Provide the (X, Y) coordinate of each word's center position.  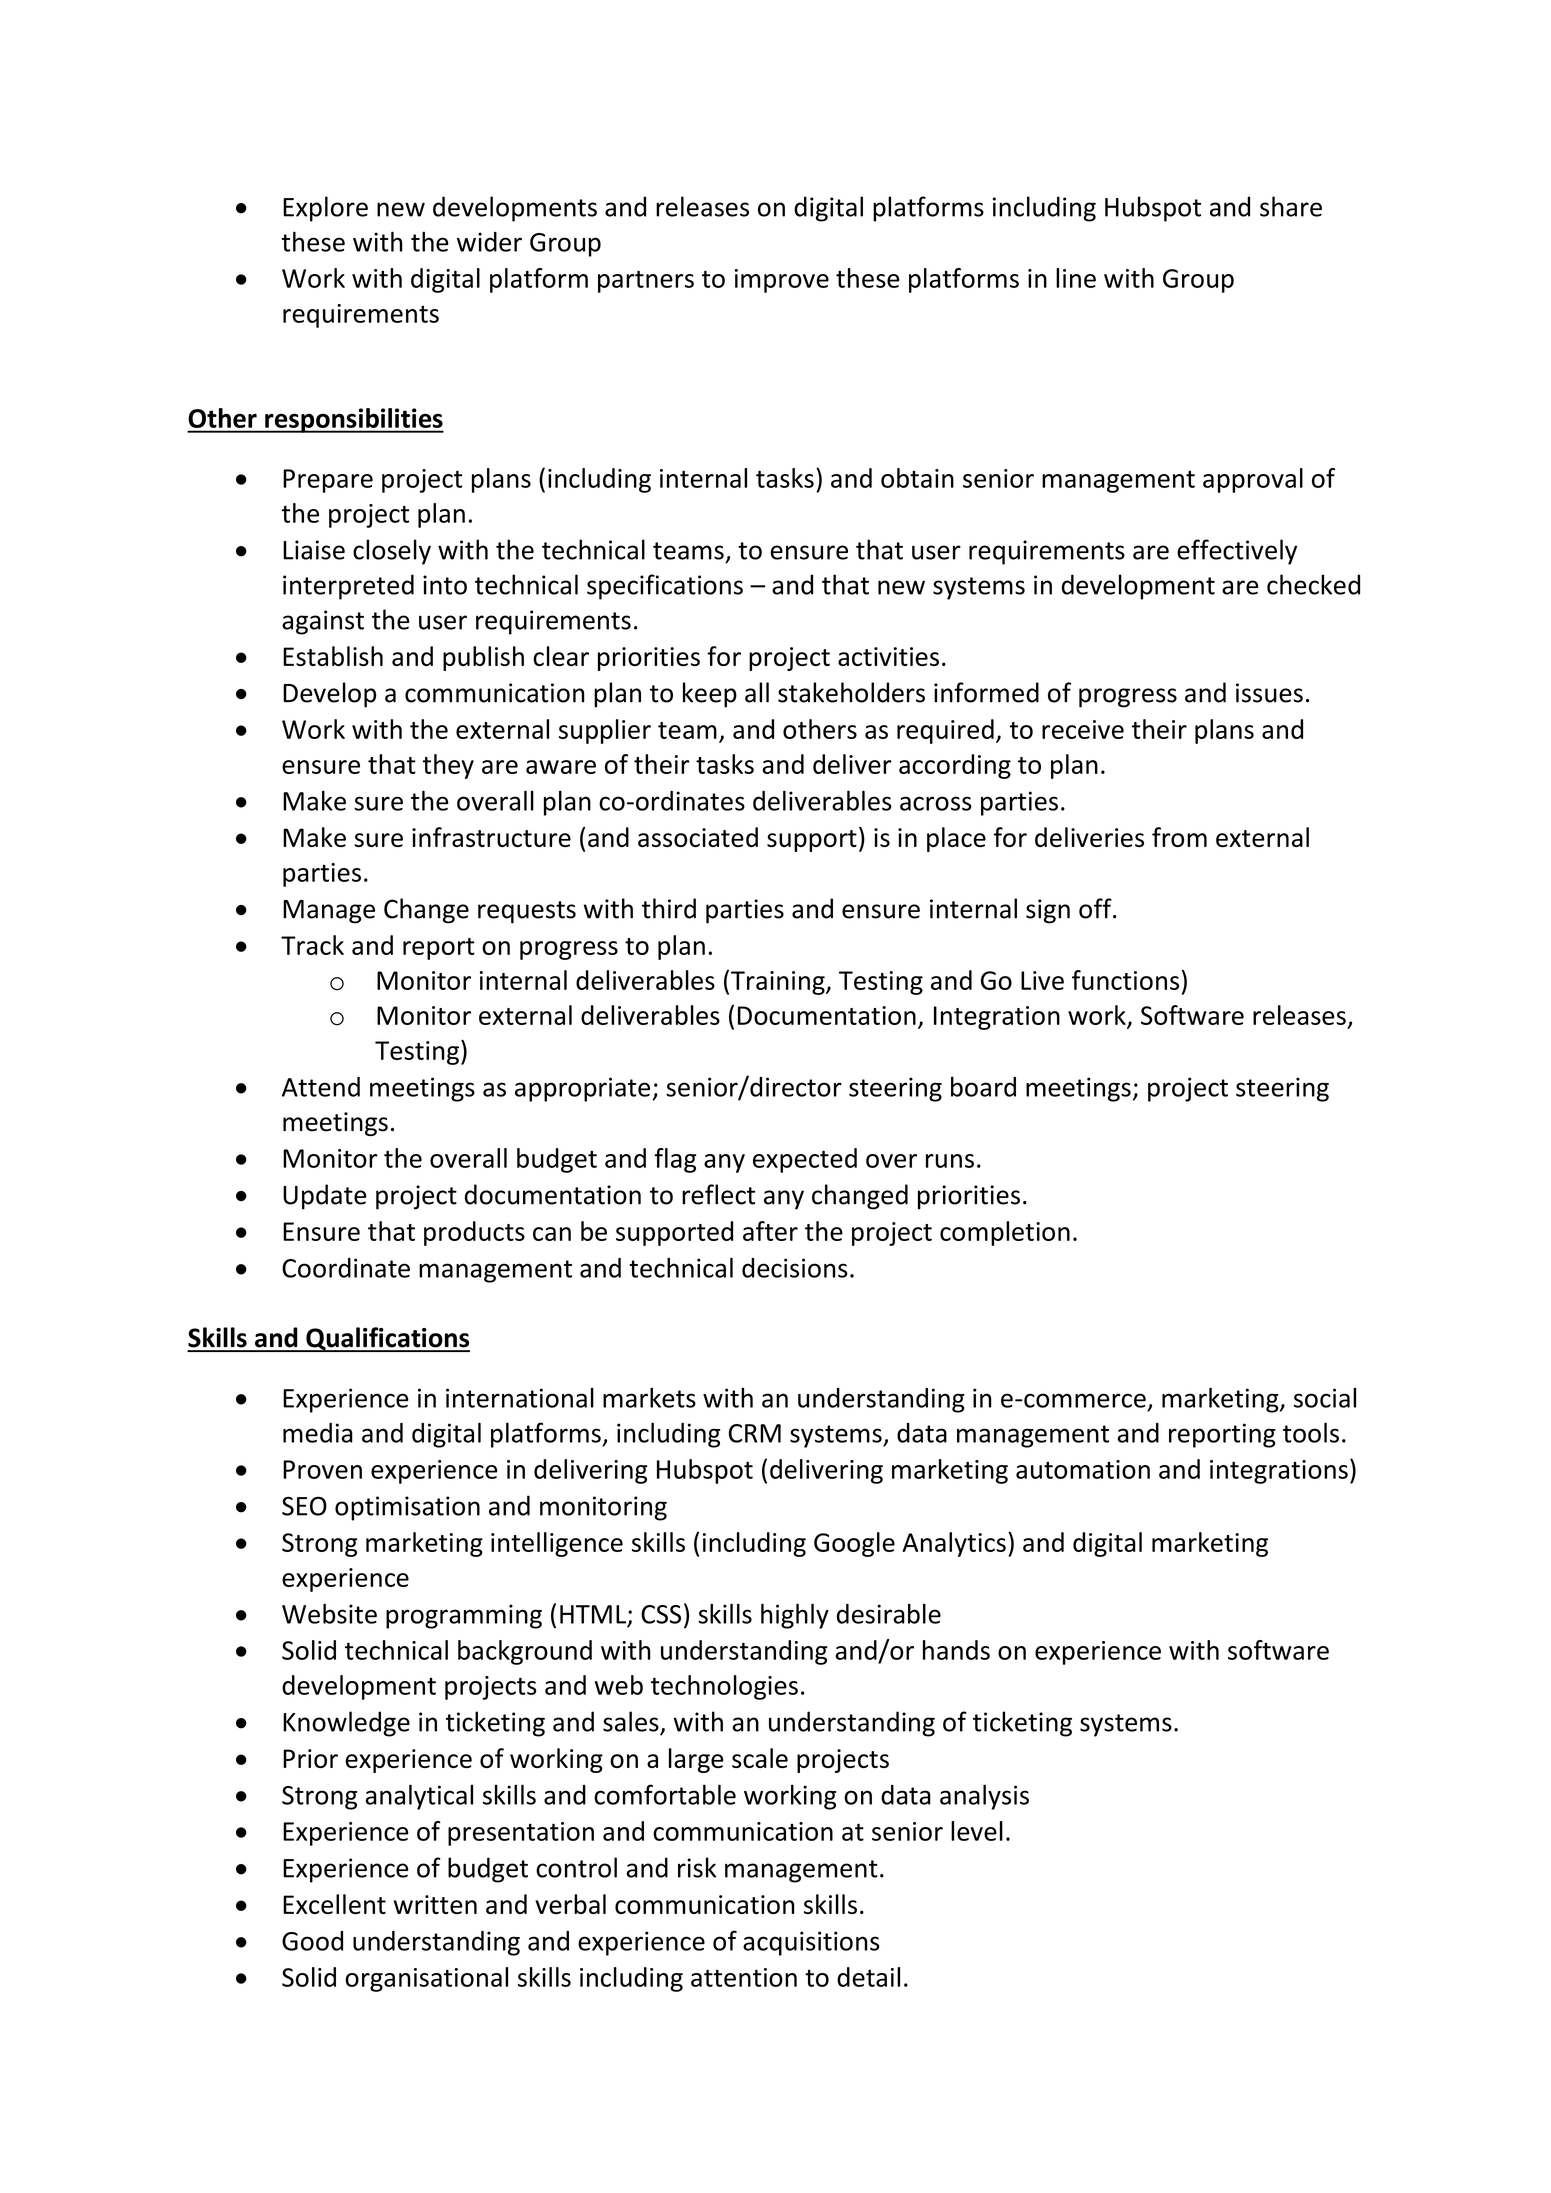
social (1325, 1398)
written (435, 1904)
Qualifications (387, 1339)
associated (698, 837)
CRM (755, 1433)
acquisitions (811, 1943)
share (1291, 206)
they (448, 766)
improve (782, 281)
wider (489, 242)
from (1179, 837)
